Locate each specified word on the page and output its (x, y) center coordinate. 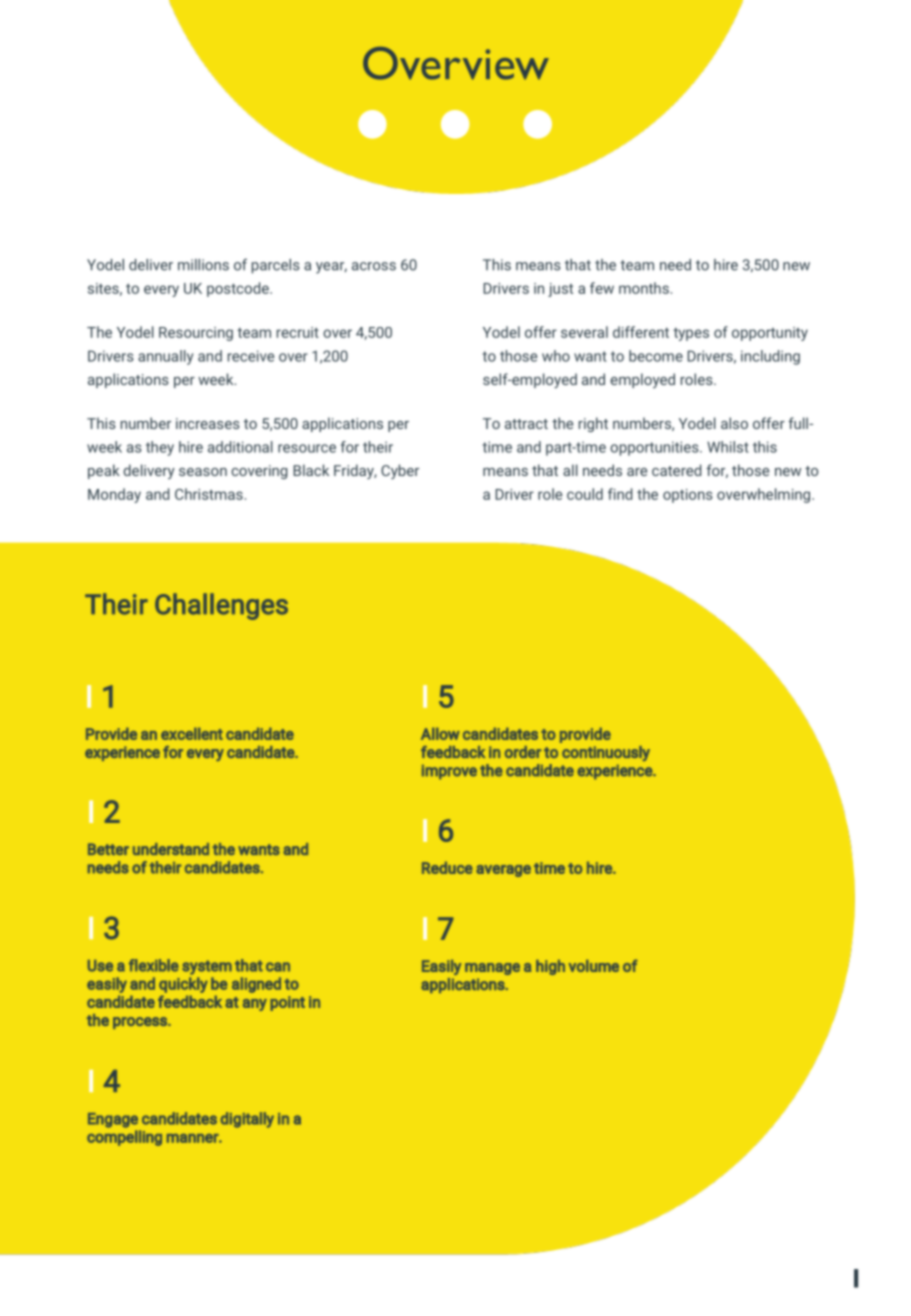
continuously (606, 753)
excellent (192, 733)
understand (171, 849)
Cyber (400, 471)
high (550, 967)
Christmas (209, 494)
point (287, 1003)
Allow (440, 733)
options (688, 496)
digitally (247, 1120)
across (374, 266)
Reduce (447, 867)
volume (593, 966)
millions (203, 265)
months (644, 288)
